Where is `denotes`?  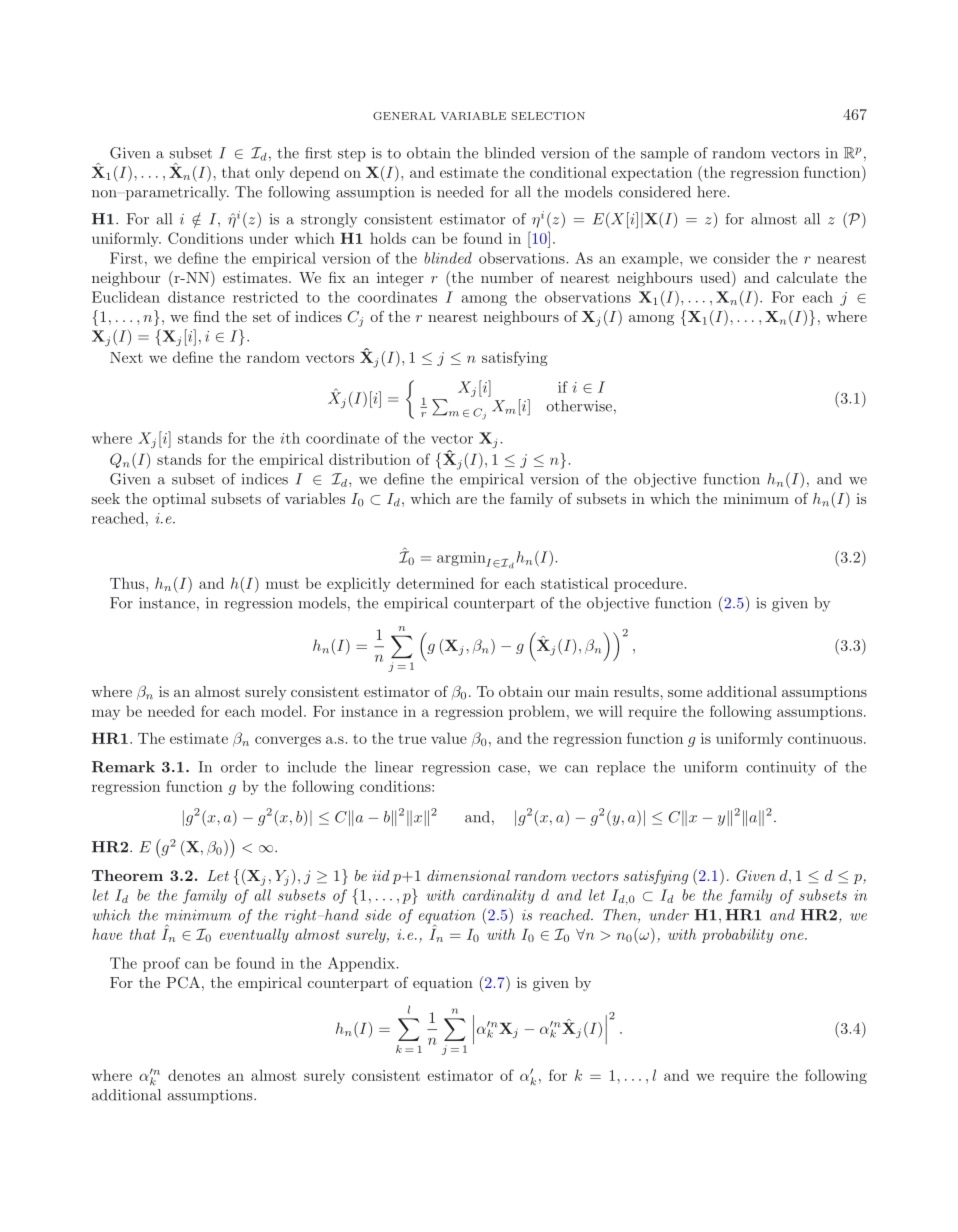 denotes is located at coordinates (194, 1075).
